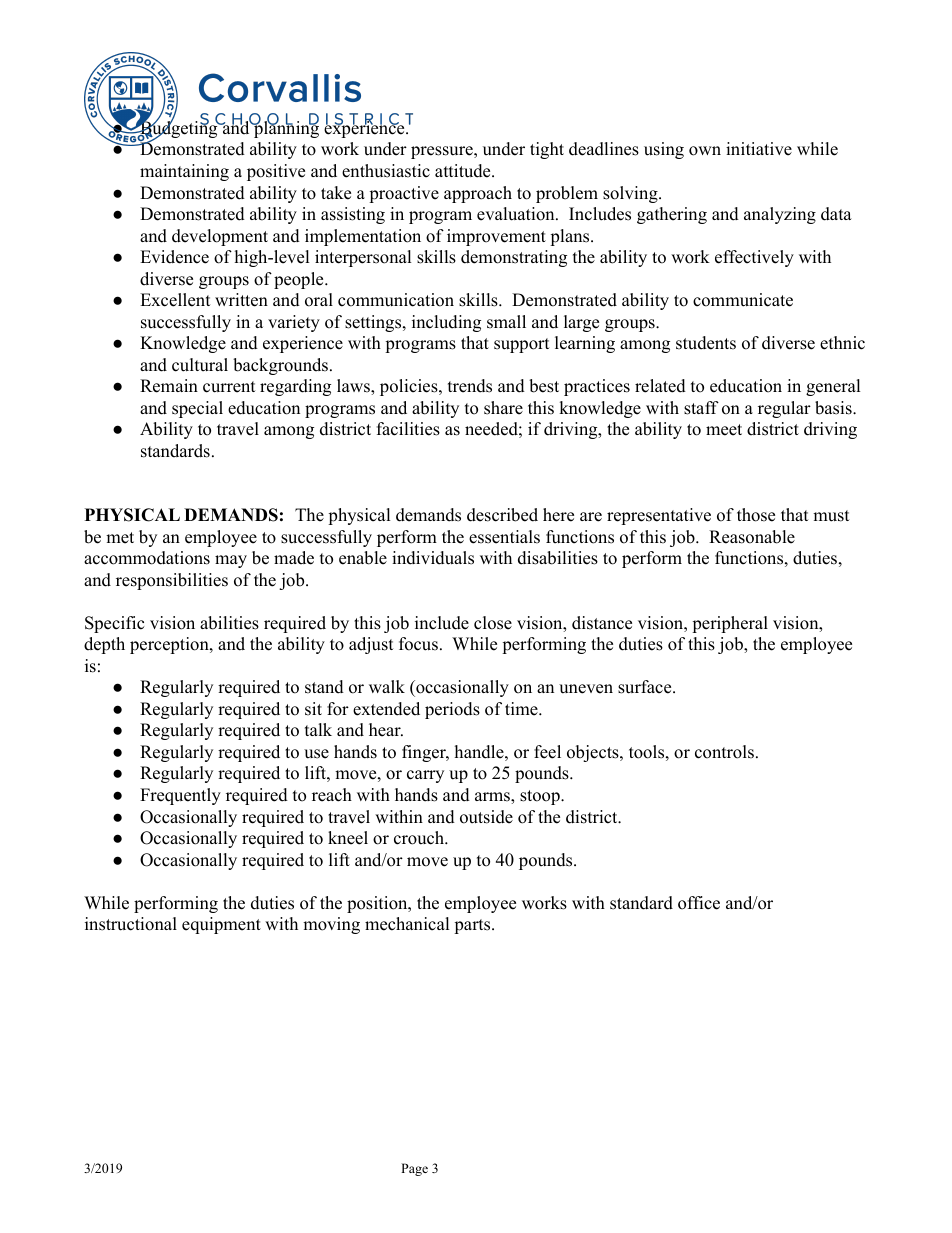 The height and width of the screenshot is (1233, 952). I want to click on initiative, so click(759, 149).
